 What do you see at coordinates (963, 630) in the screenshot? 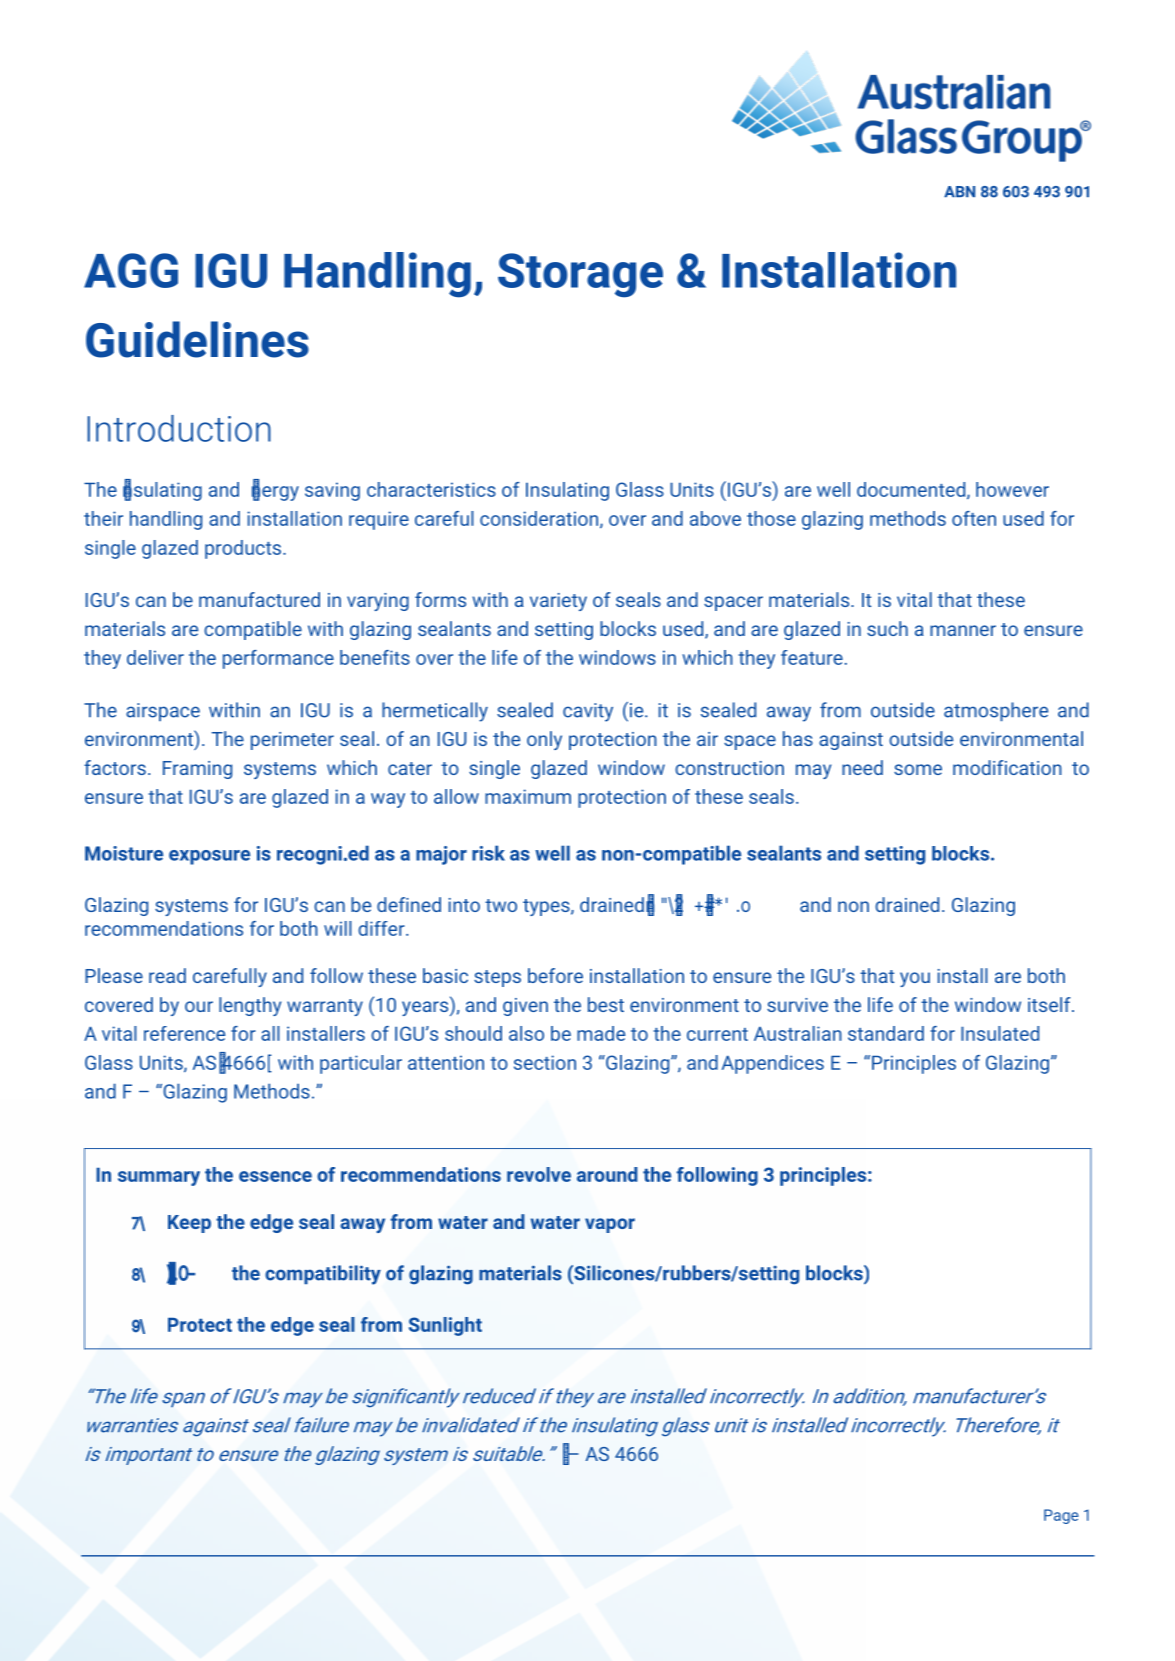
I see `manner` at bounding box center [963, 630].
